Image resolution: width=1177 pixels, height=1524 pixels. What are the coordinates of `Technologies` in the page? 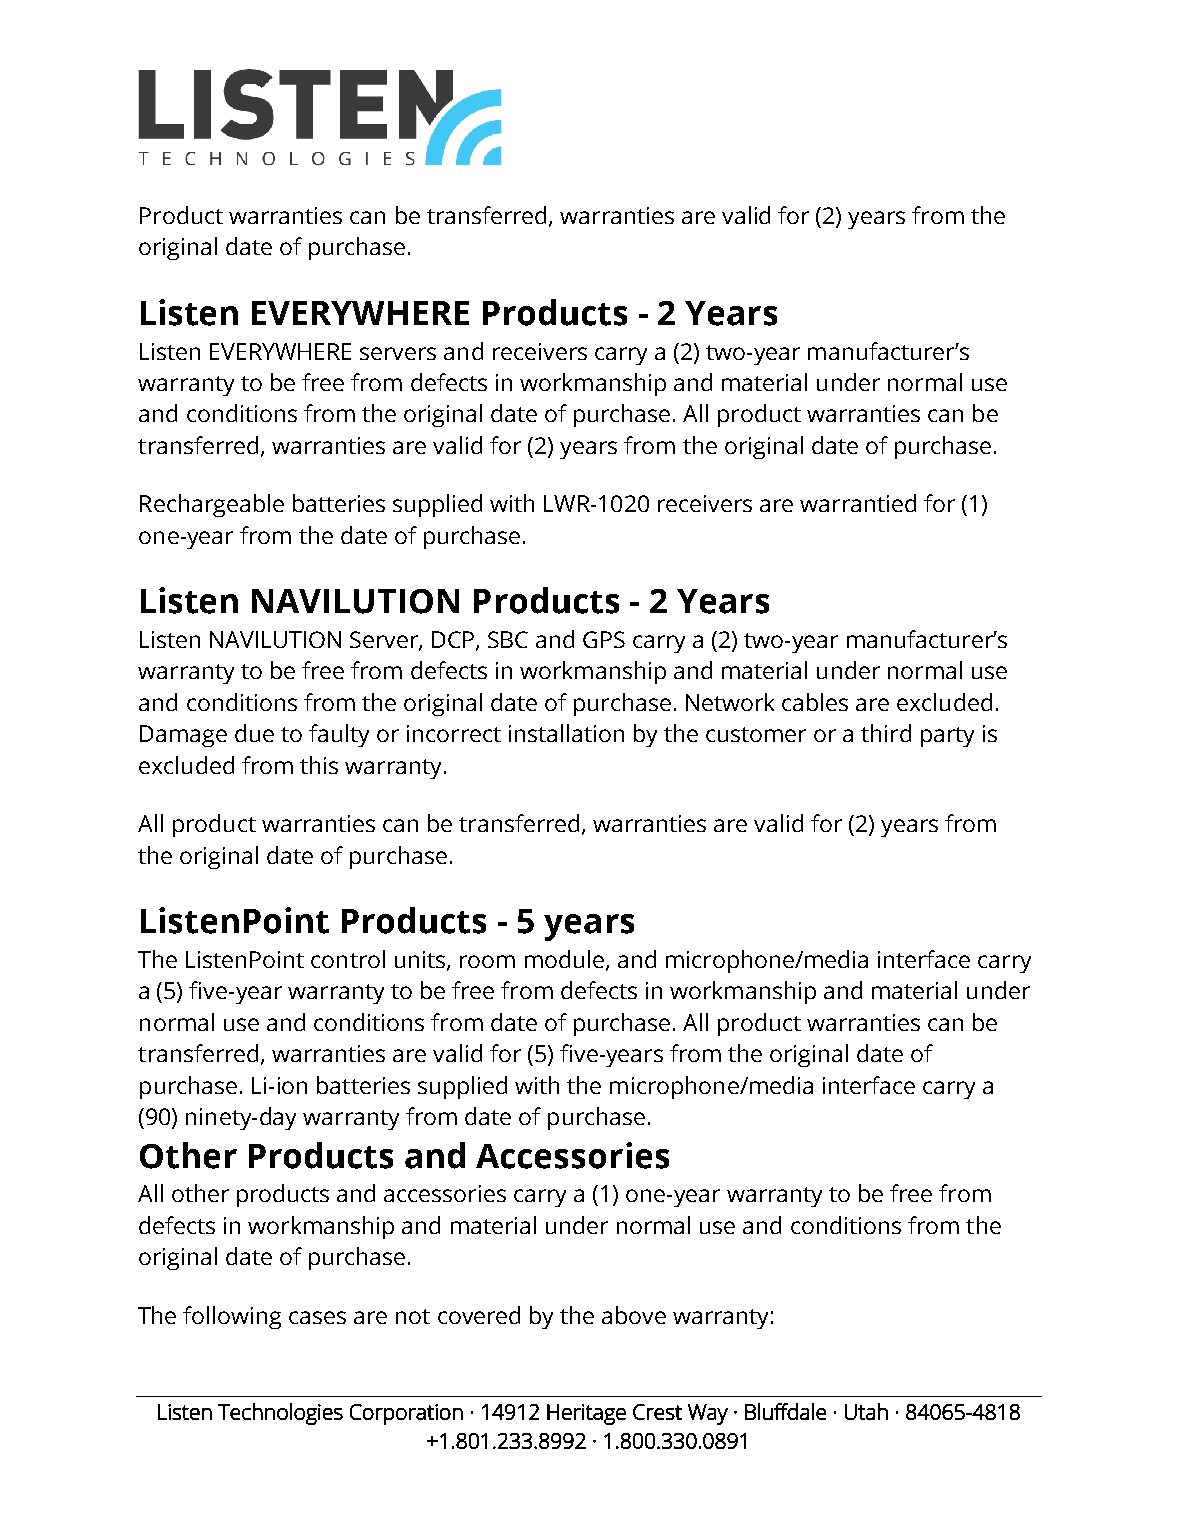 It's located at (280, 1414).
